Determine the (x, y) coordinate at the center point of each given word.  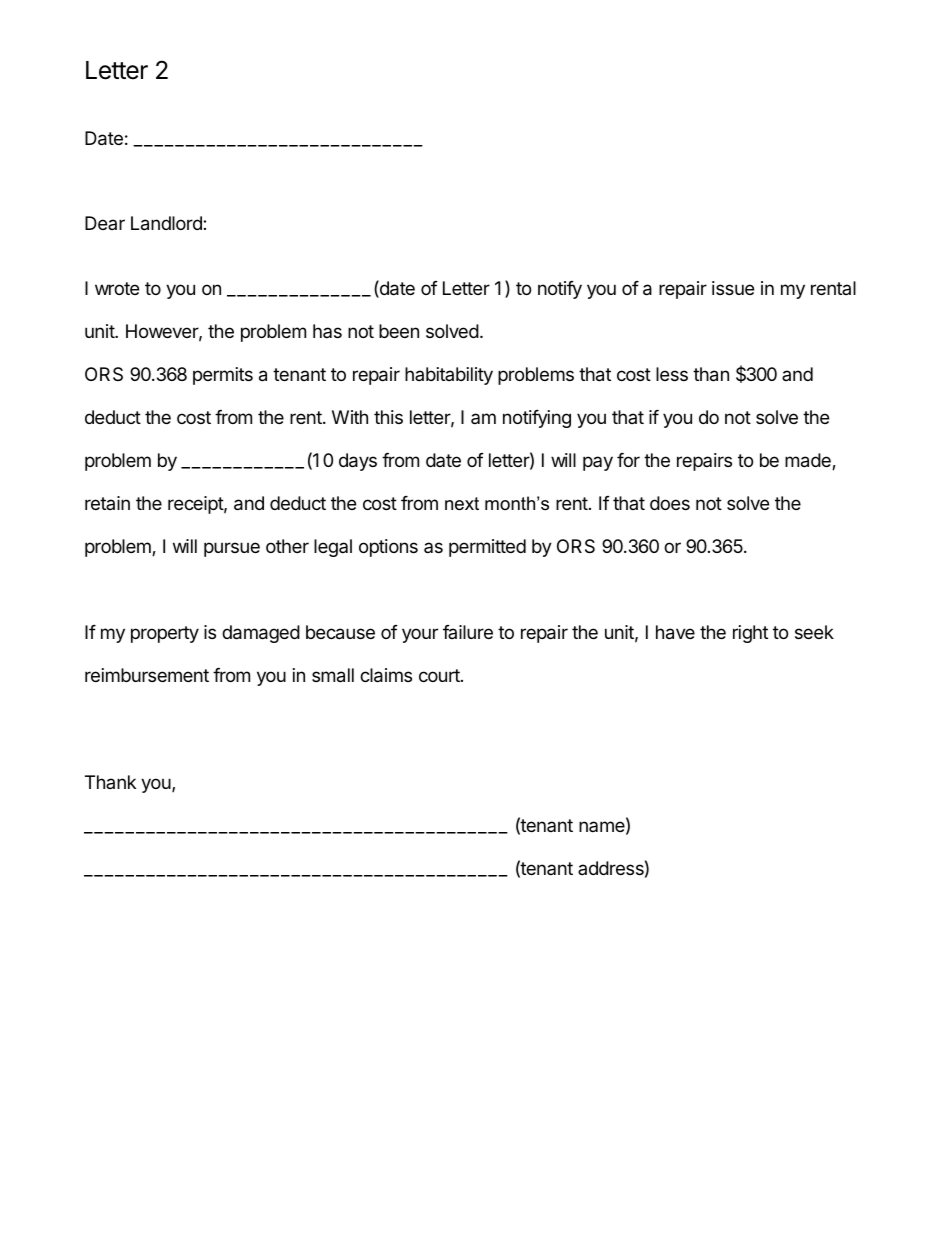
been (399, 331)
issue (733, 288)
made (809, 461)
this (388, 417)
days (358, 462)
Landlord (167, 223)
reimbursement (147, 675)
